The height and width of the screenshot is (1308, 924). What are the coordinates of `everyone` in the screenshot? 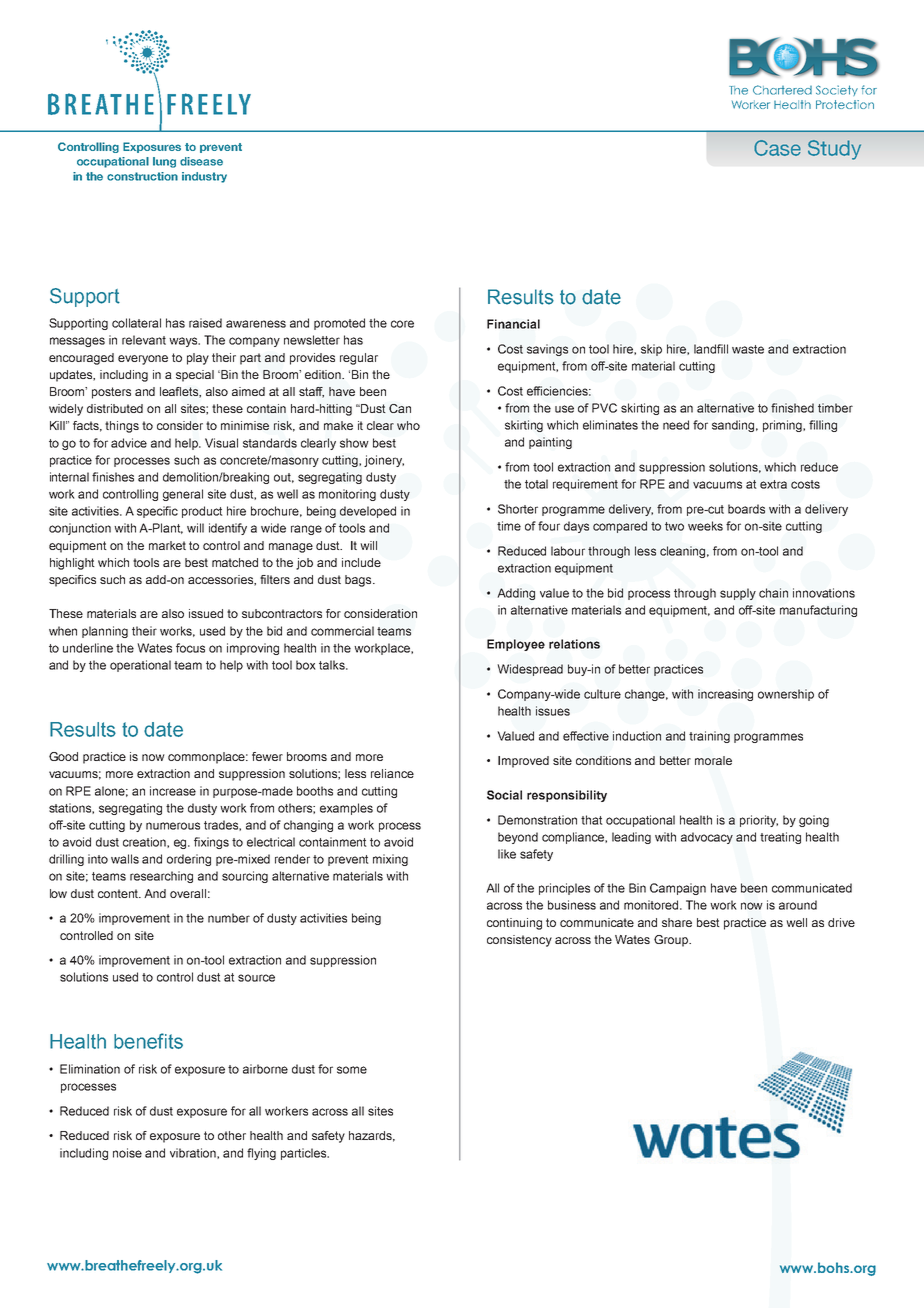 It's located at (143, 360).
